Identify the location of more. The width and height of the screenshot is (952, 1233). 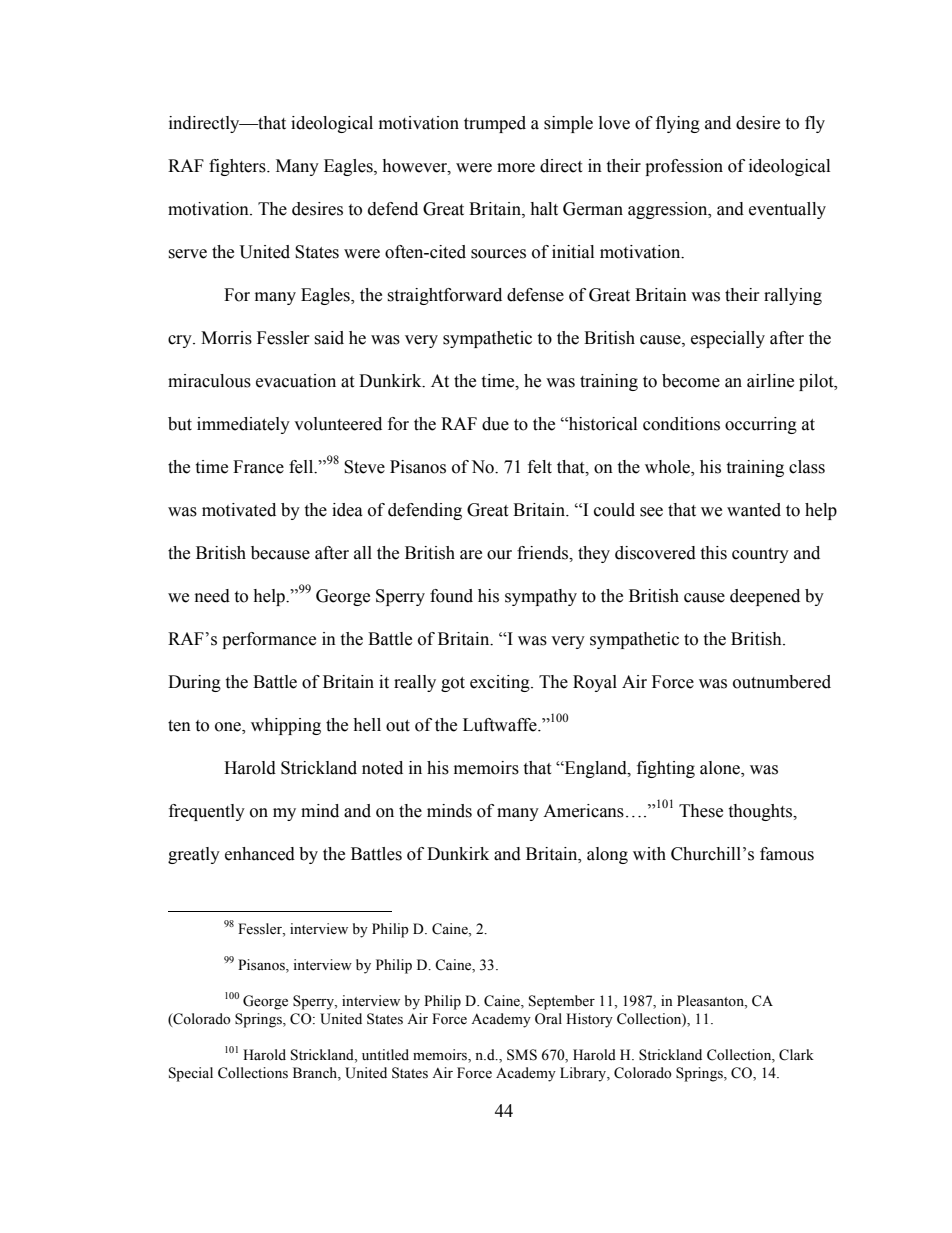
(516, 168).
